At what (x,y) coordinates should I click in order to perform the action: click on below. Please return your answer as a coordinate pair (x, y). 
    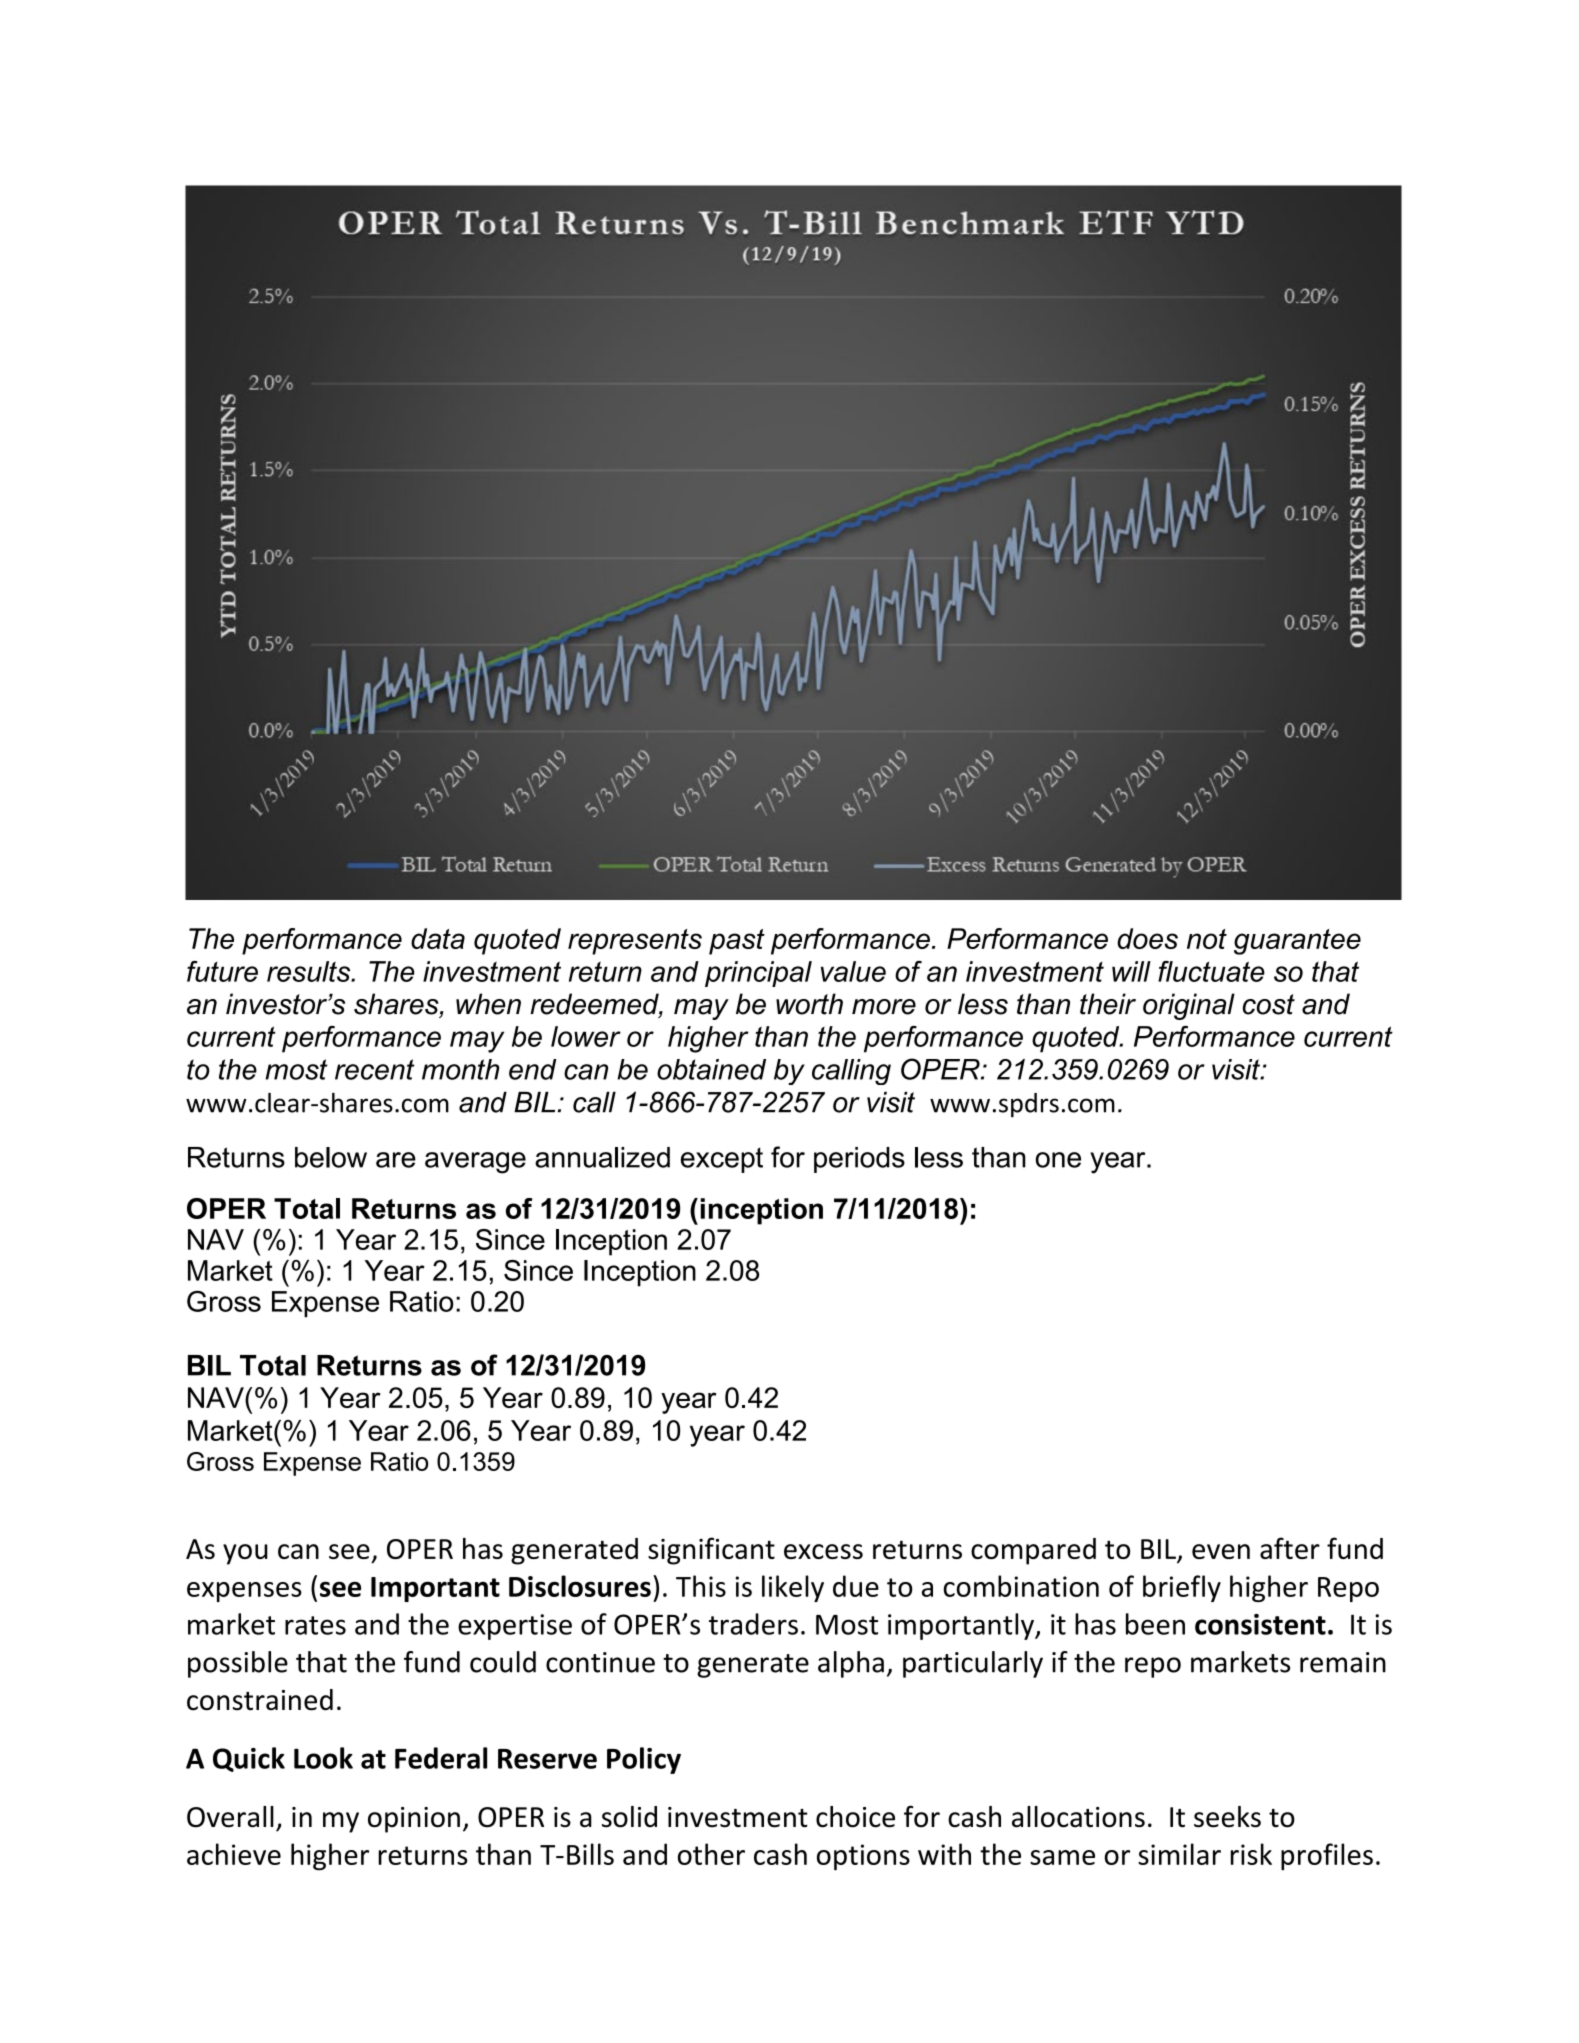
    Looking at the image, I should click on (331, 1157).
